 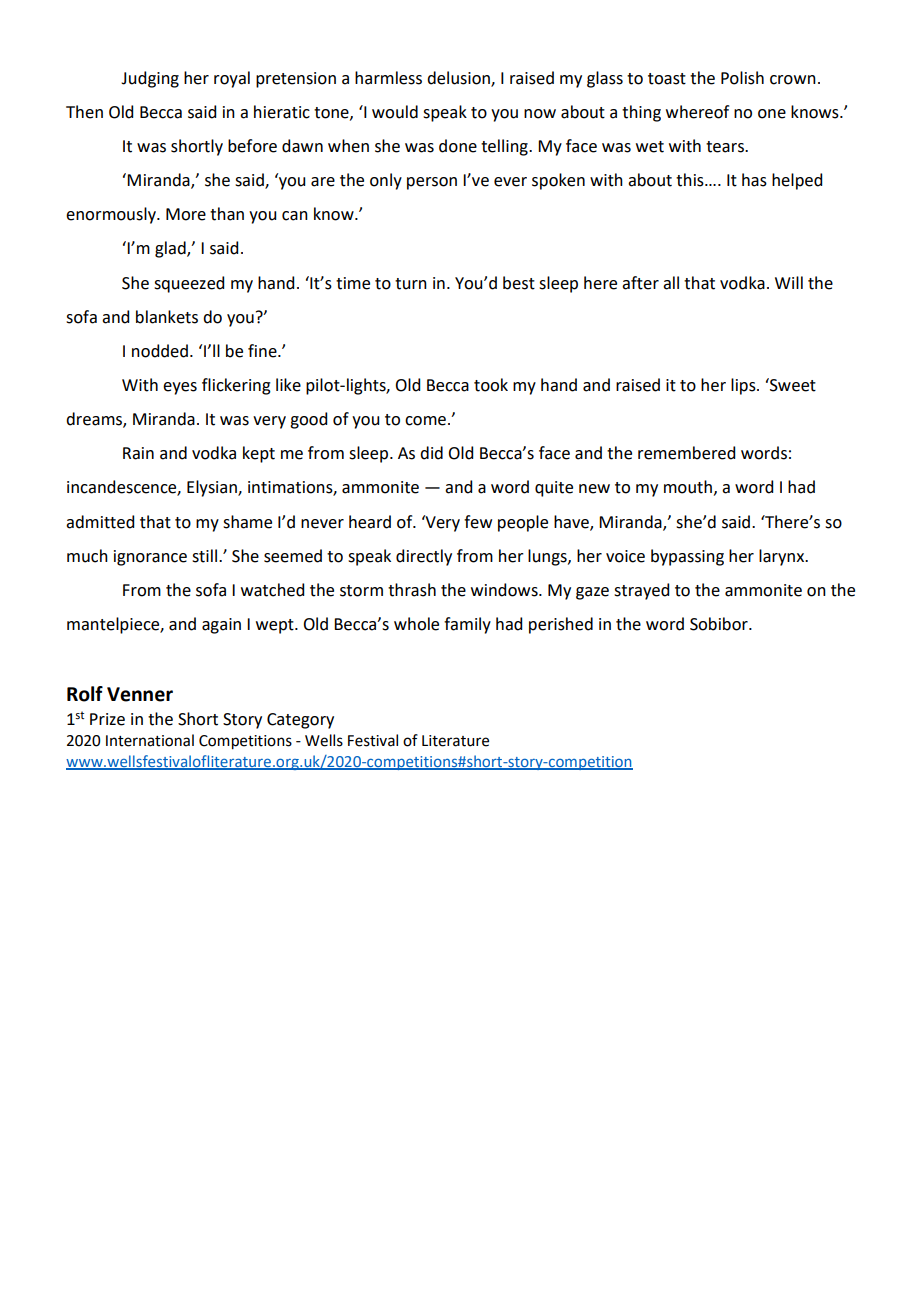 I want to click on Polish, so click(x=742, y=78).
